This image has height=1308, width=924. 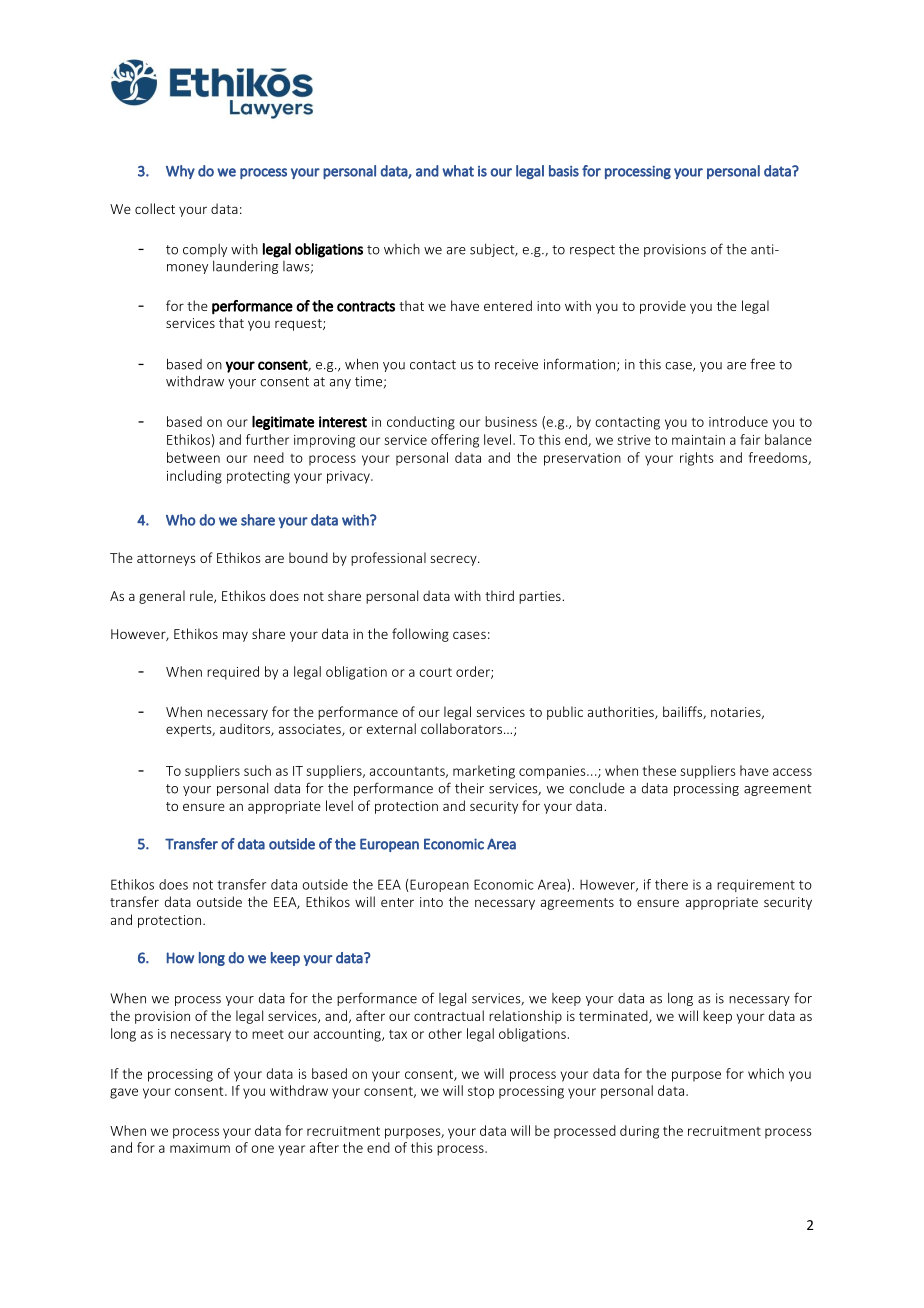 What do you see at coordinates (592, 251) in the image?
I see `respect` at bounding box center [592, 251].
